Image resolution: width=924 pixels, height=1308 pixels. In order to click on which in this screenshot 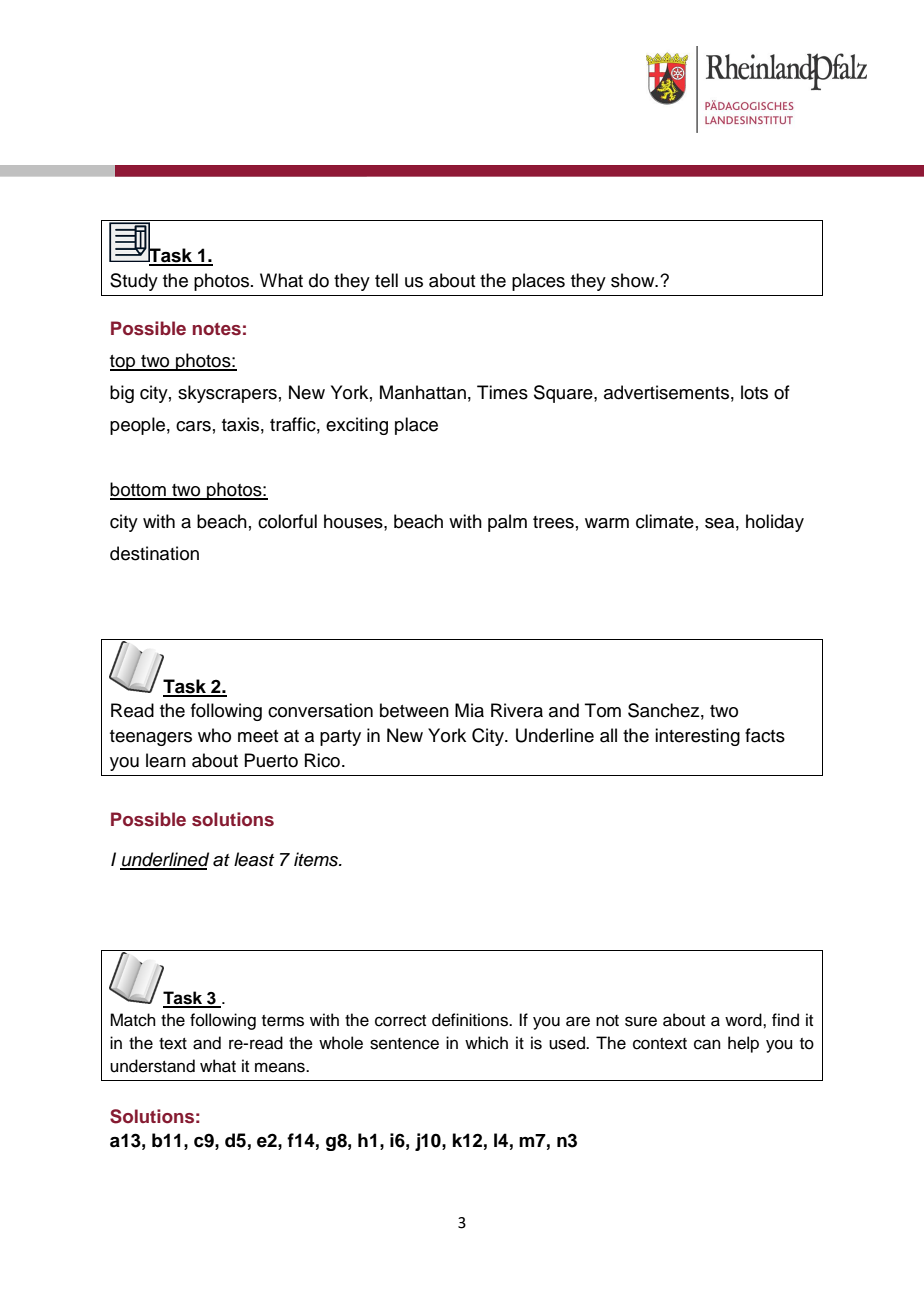, I will do `click(486, 1043)`.
